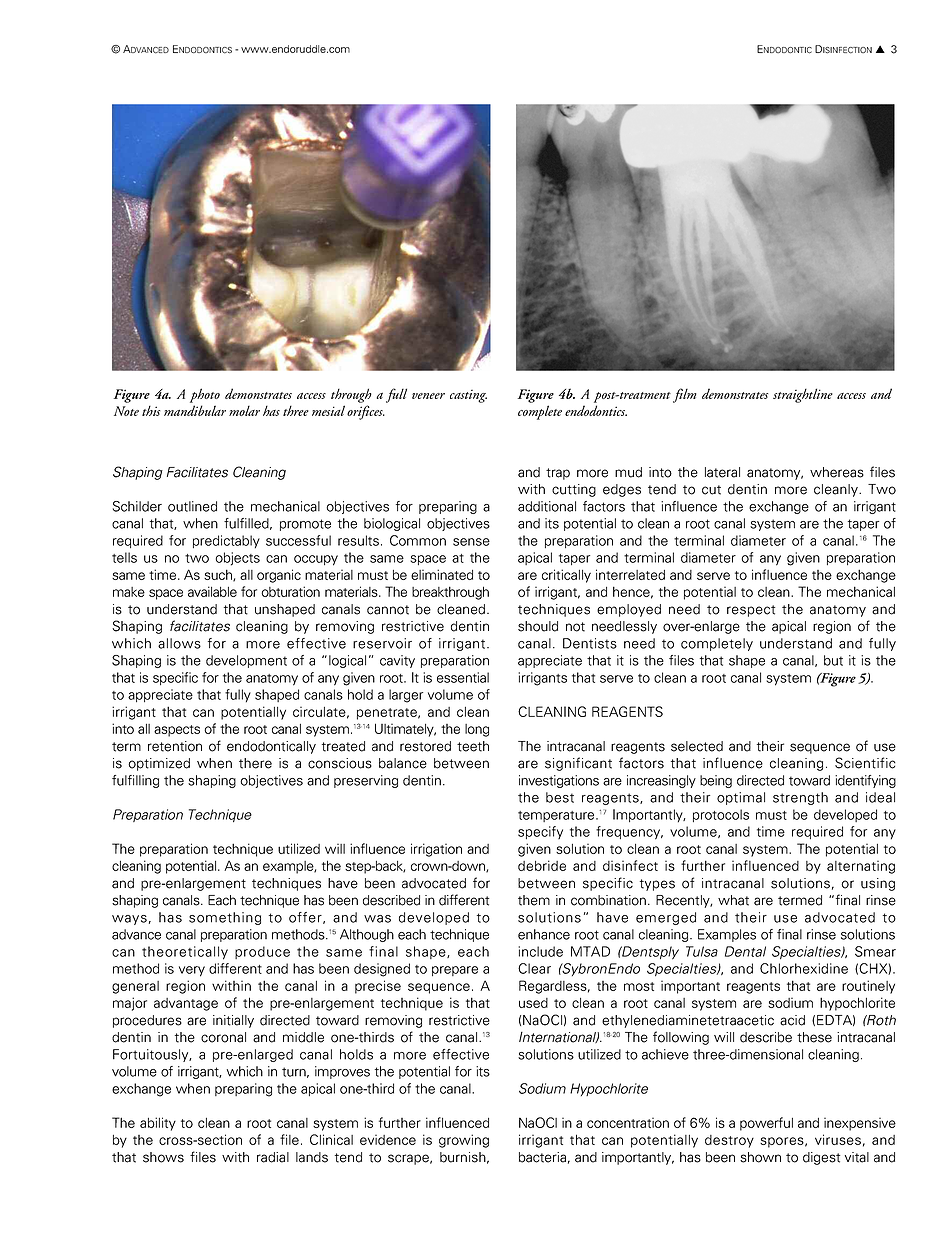 The height and width of the screenshot is (1233, 952). What do you see at coordinates (684, 395) in the screenshot?
I see `film` at bounding box center [684, 395].
